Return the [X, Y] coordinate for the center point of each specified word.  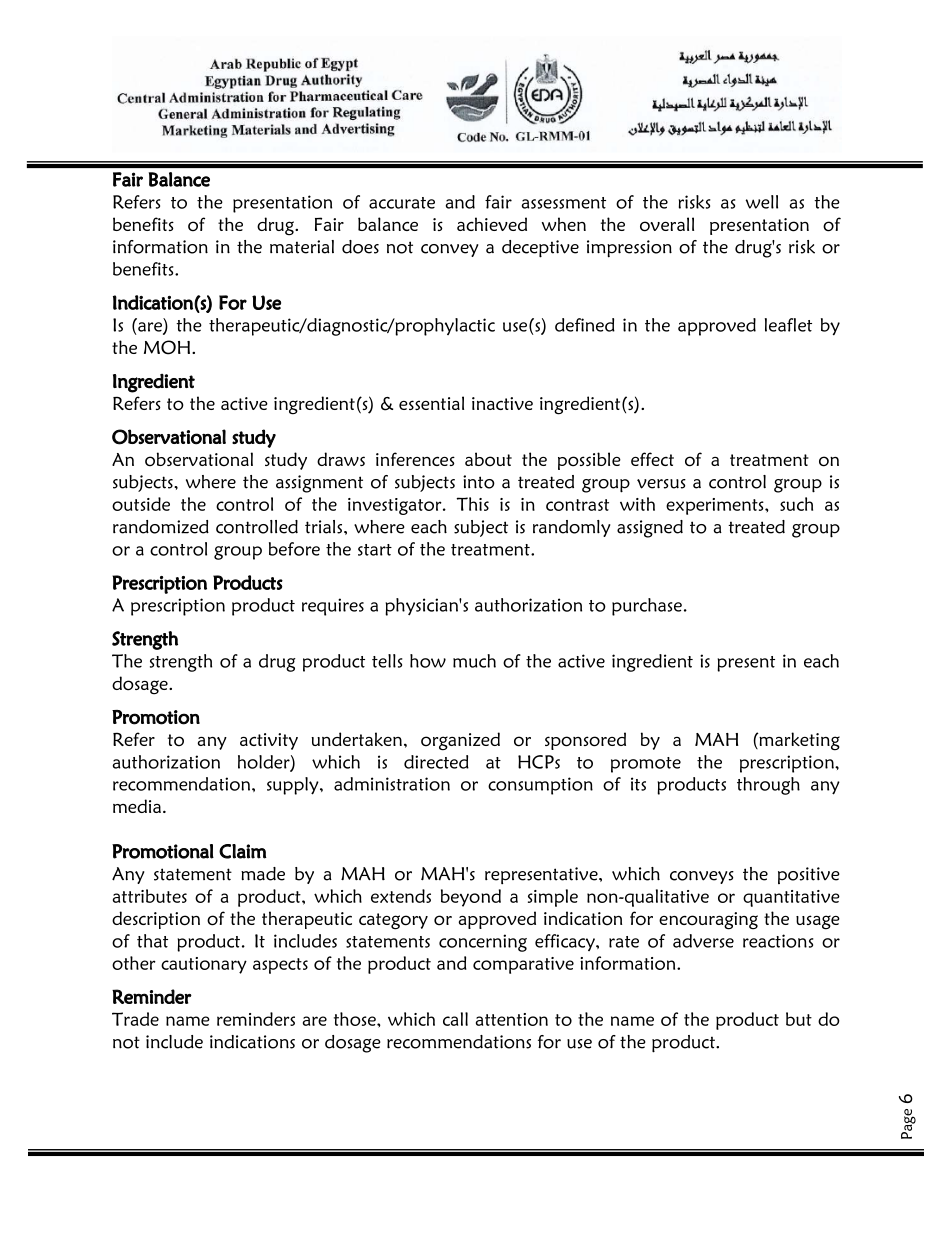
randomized [161, 527]
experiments [716, 506]
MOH [167, 347]
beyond [471, 898]
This [472, 504]
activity [269, 741]
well [761, 202]
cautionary [204, 965]
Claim [243, 851]
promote [646, 765]
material [302, 247]
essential [431, 403]
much [474, 661]
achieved [492, 224]
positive [809, 875]
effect [652, 459]
